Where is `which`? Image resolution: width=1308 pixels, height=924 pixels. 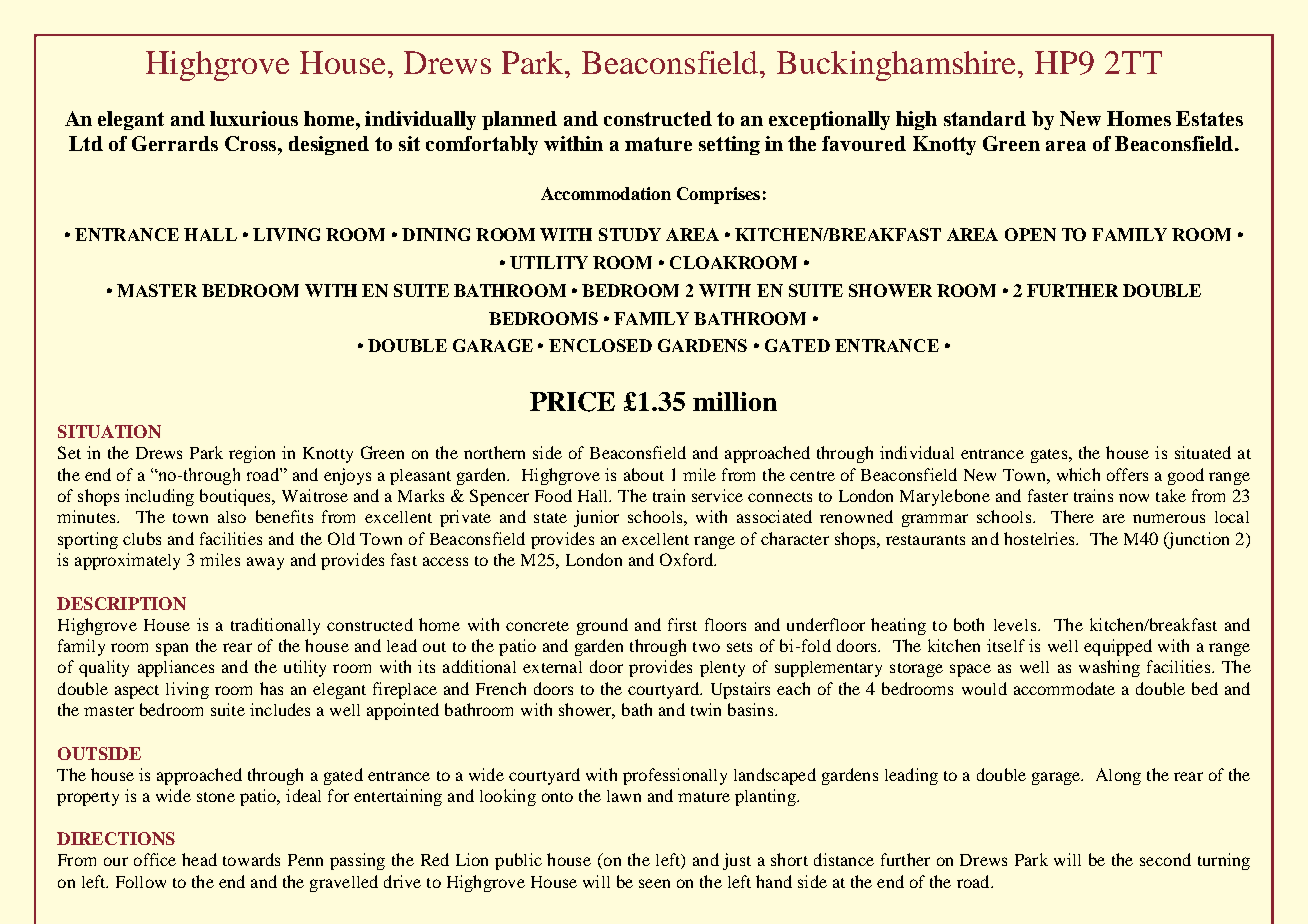 which is located at coordinates (1078, 474).
